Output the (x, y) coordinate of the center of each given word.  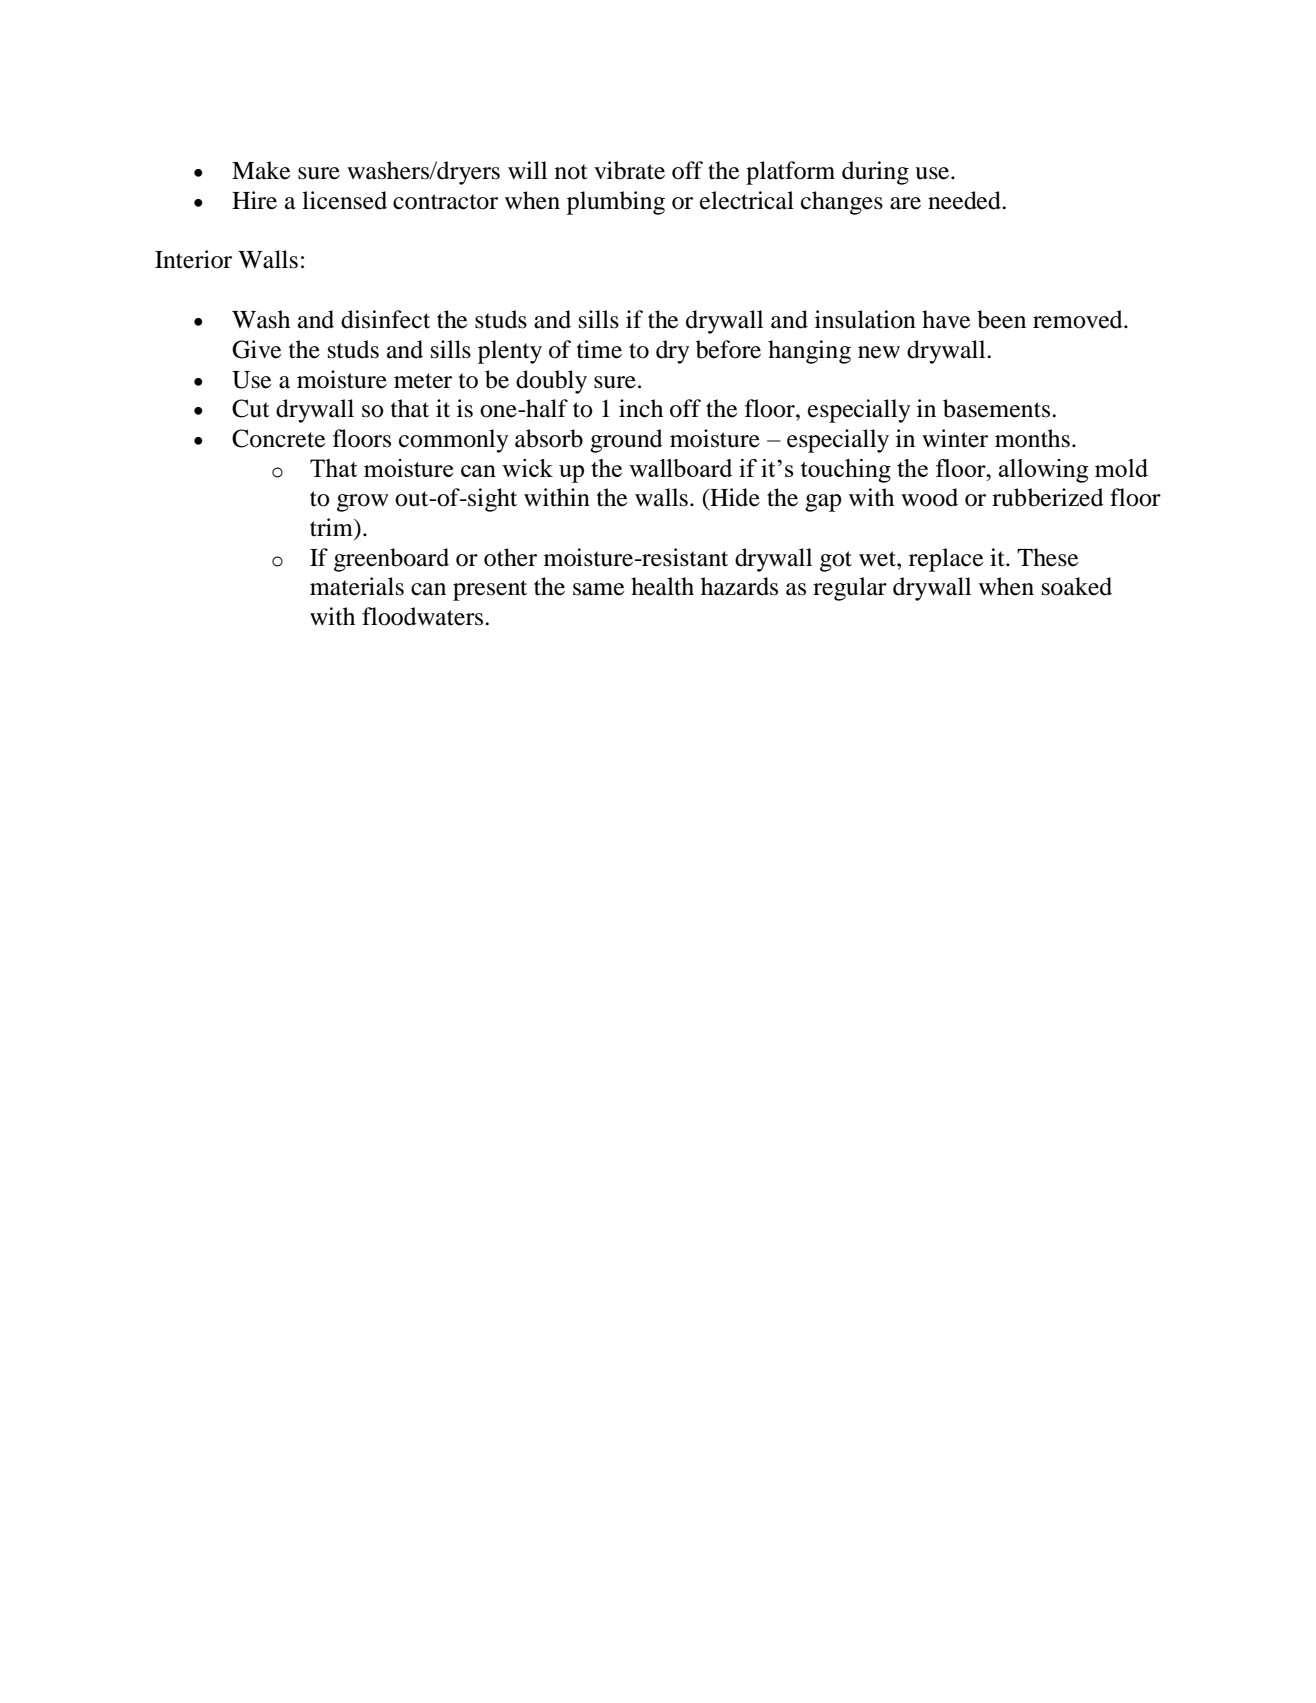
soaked (1077, 586)
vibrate (629, 170)
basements (998, 408)
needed (965, 200)
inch (641, 408)
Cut (251, 408)
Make (261, 170)
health (662, 586)
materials (357, 586)
